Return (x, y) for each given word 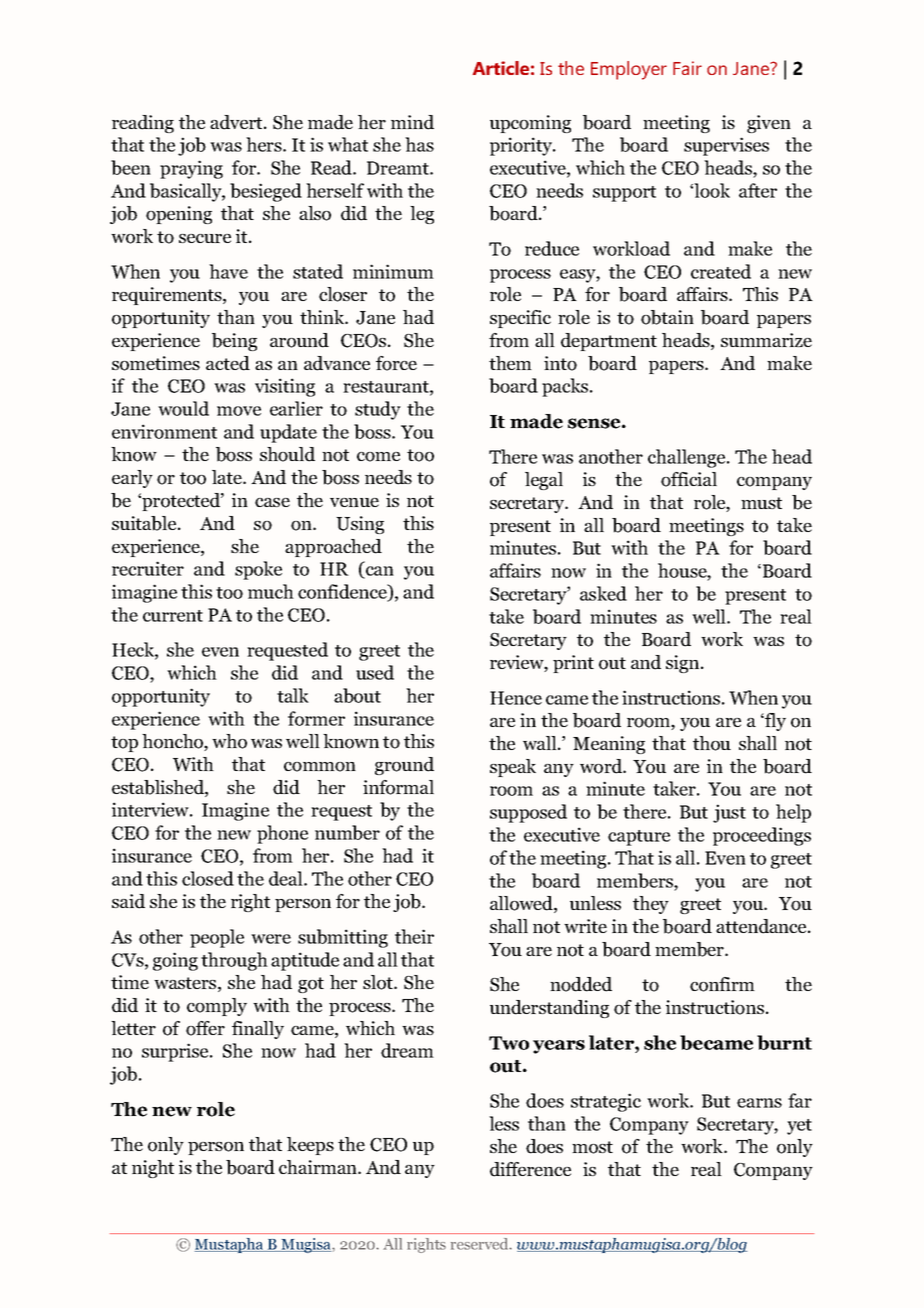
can (379, 572)
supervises (726, 146)
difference (530, 1169)
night (153, 1169)
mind (412, 122)
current (173, 616)
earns (759, 1103)
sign (684, 664)
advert (237, 122)
